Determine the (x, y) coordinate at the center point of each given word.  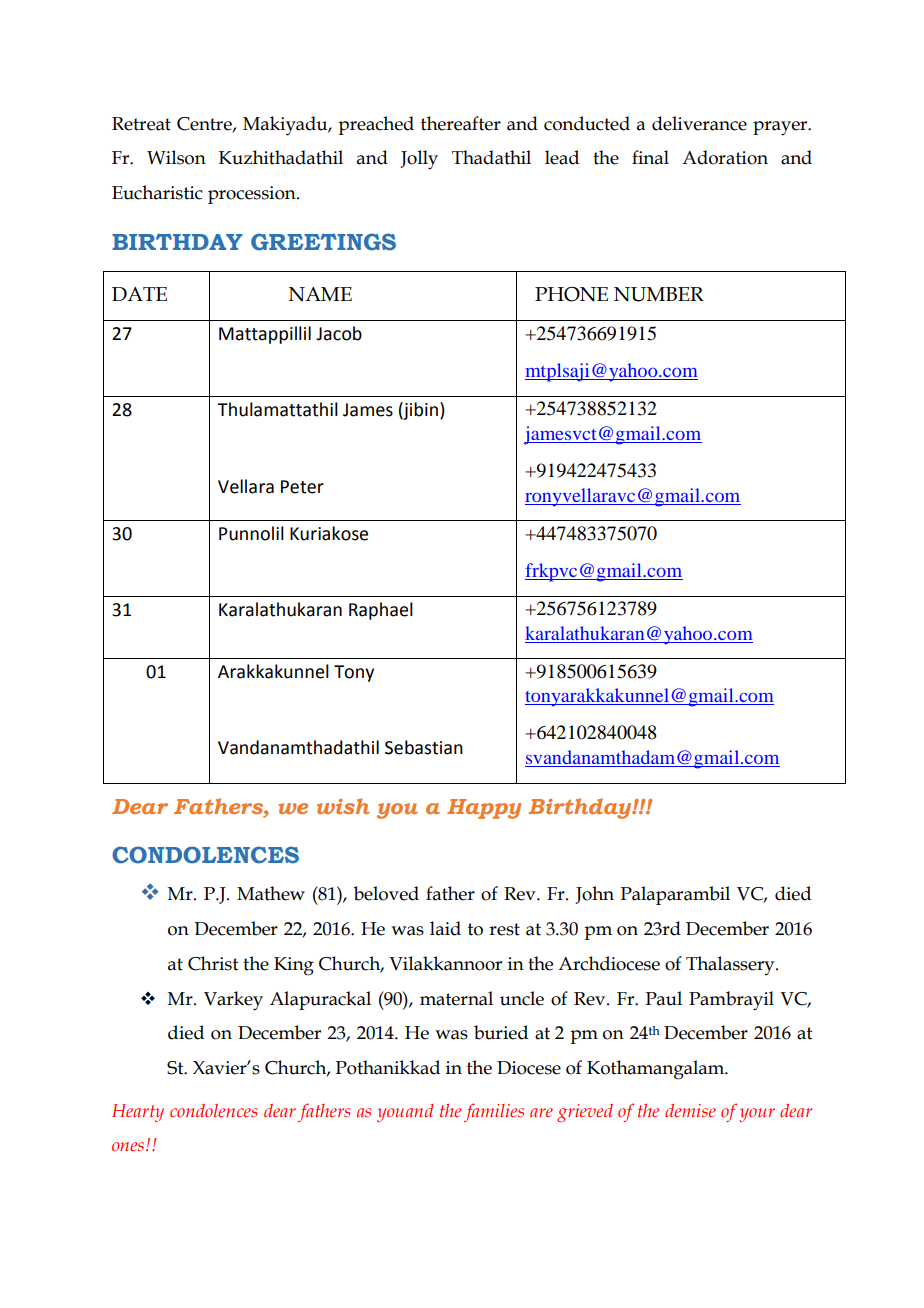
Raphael (381, 611)
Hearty (138, 1113)
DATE (139, 294)
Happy (484, 809)
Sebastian (424, 747)
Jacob (339, 333)
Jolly (419, 160)
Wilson (176, 157)
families (494, 1112)
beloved (386, 893)
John (594, 895)
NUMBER (659, 294)
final (650, 157)
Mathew (271, 893)
